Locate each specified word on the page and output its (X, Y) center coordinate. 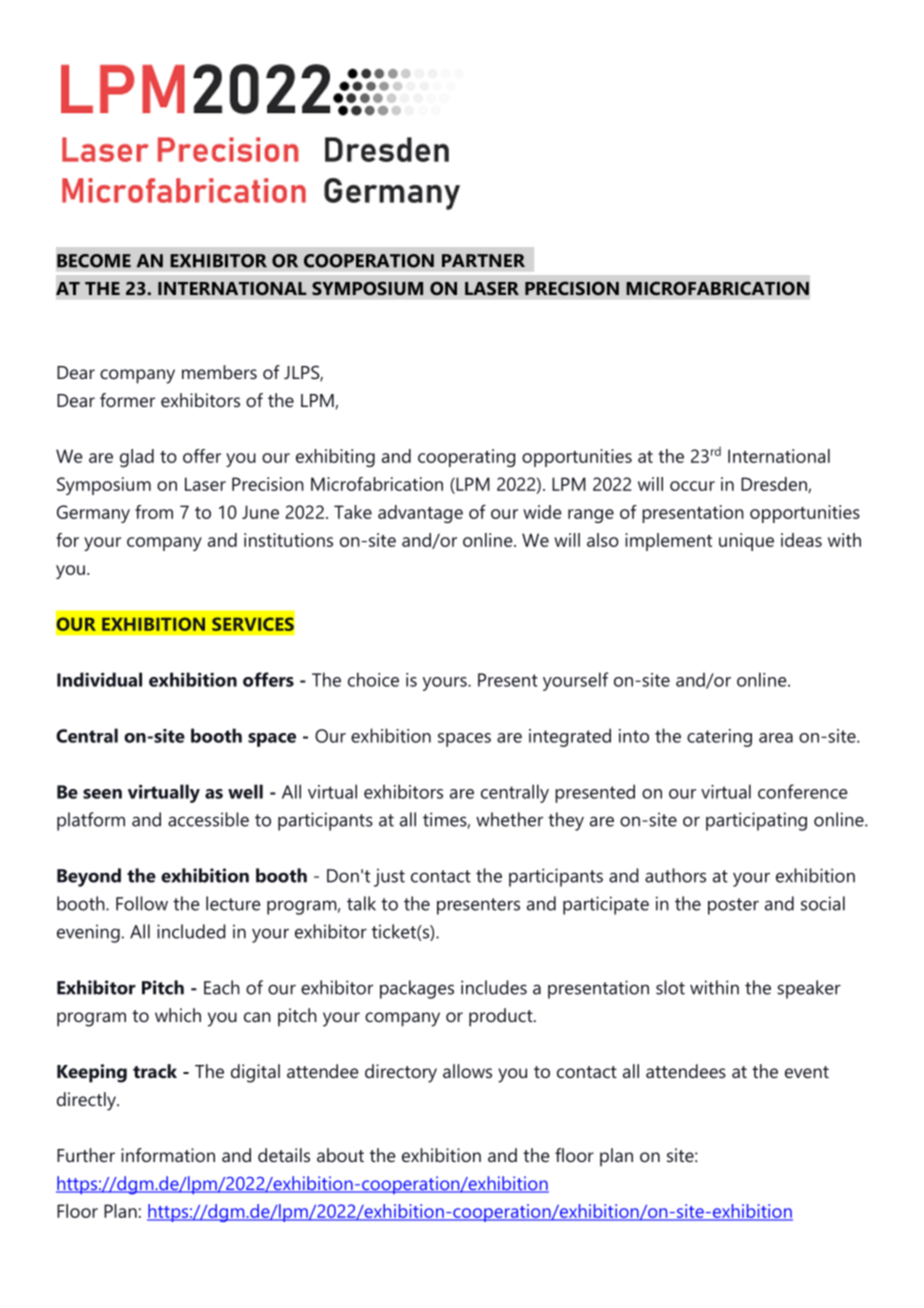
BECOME (94, 261)
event (807, 1072)
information (168, 1155)
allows (467, 1071)
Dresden (775, 485)
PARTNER (483, 260)
